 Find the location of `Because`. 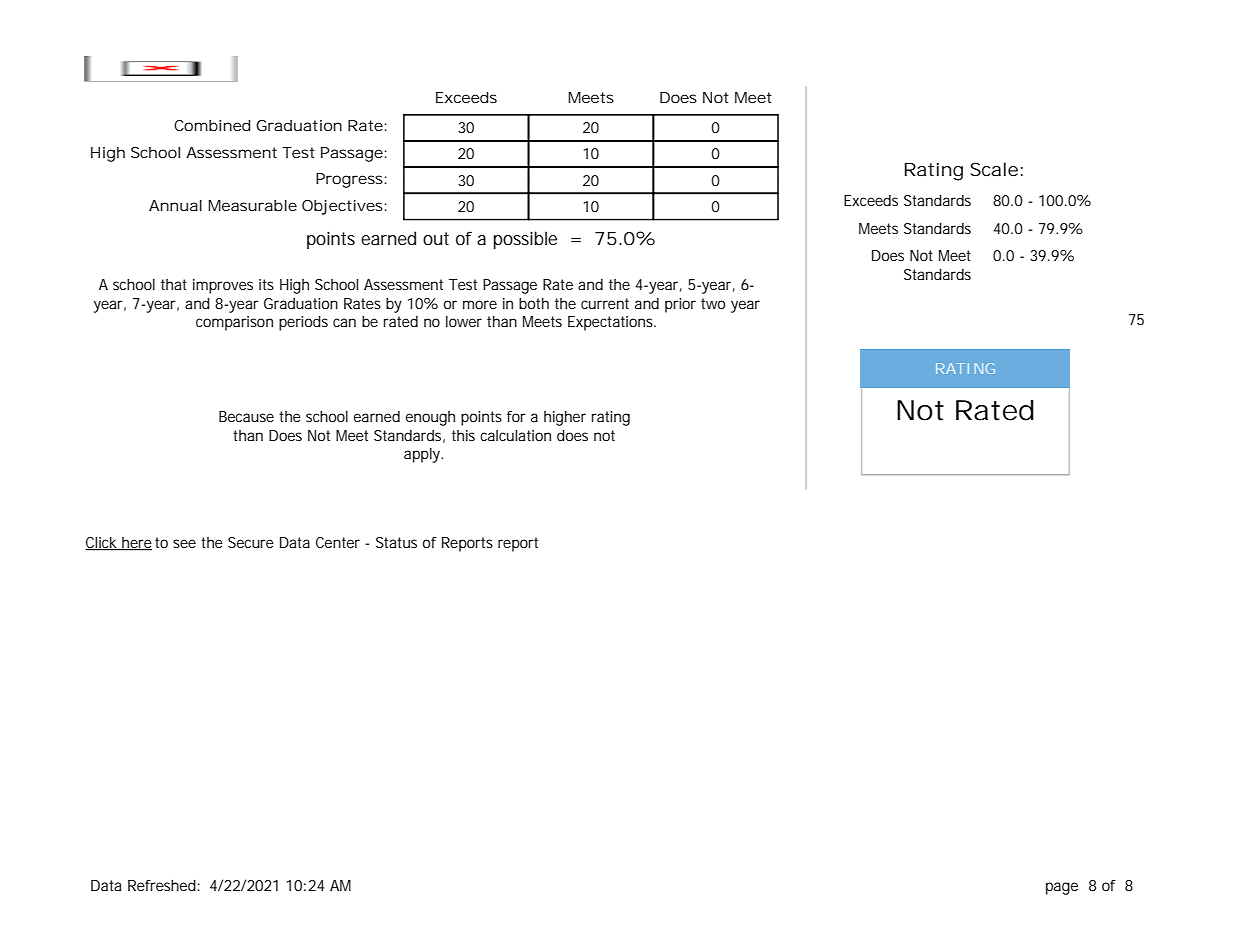

Because is located at coordinates (246, 416).
